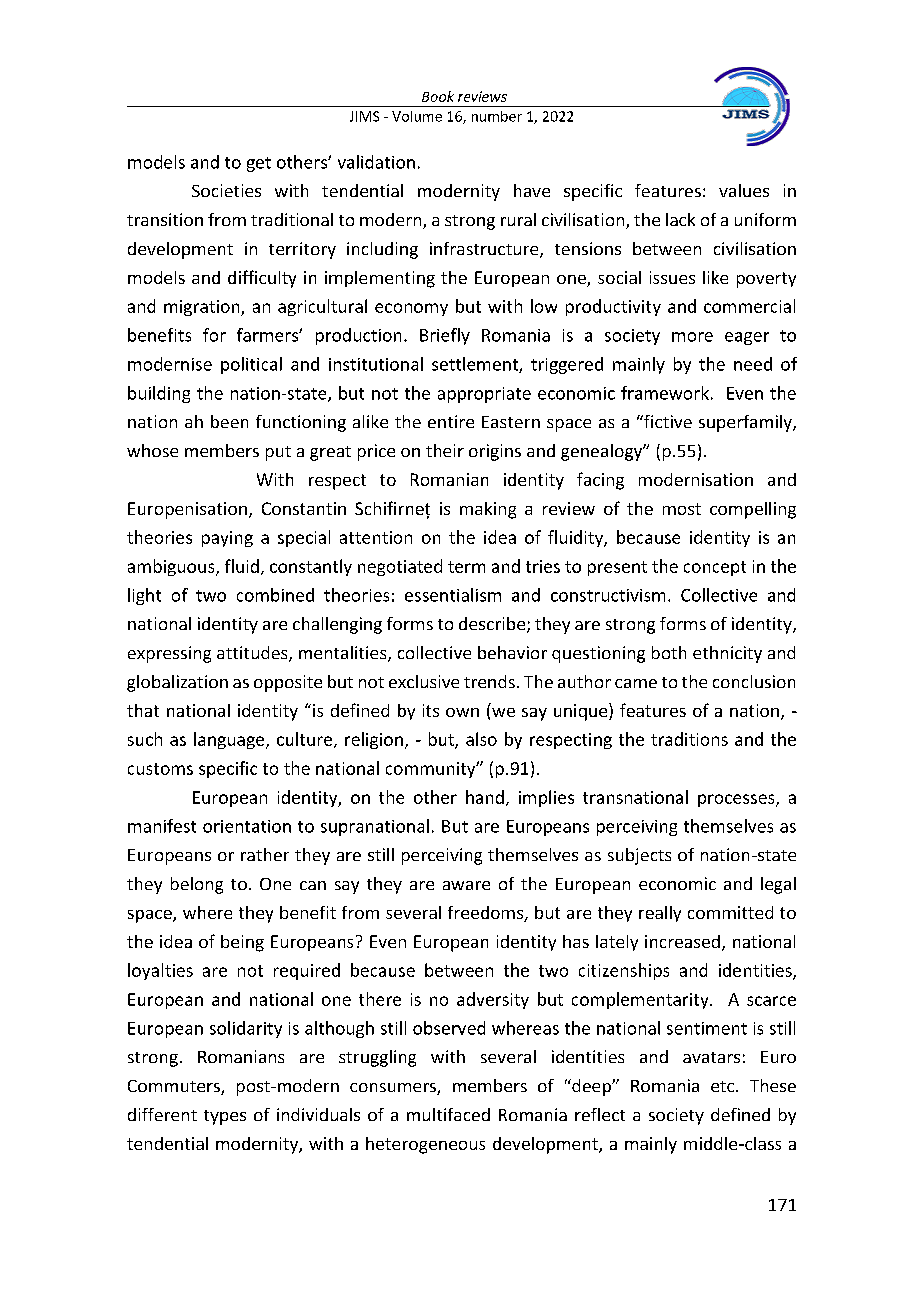 This image has height=1305, width=924. What do you see at coordinates (225, 1117) in the image?
I see `types` at bounding box center [225, 1117].
